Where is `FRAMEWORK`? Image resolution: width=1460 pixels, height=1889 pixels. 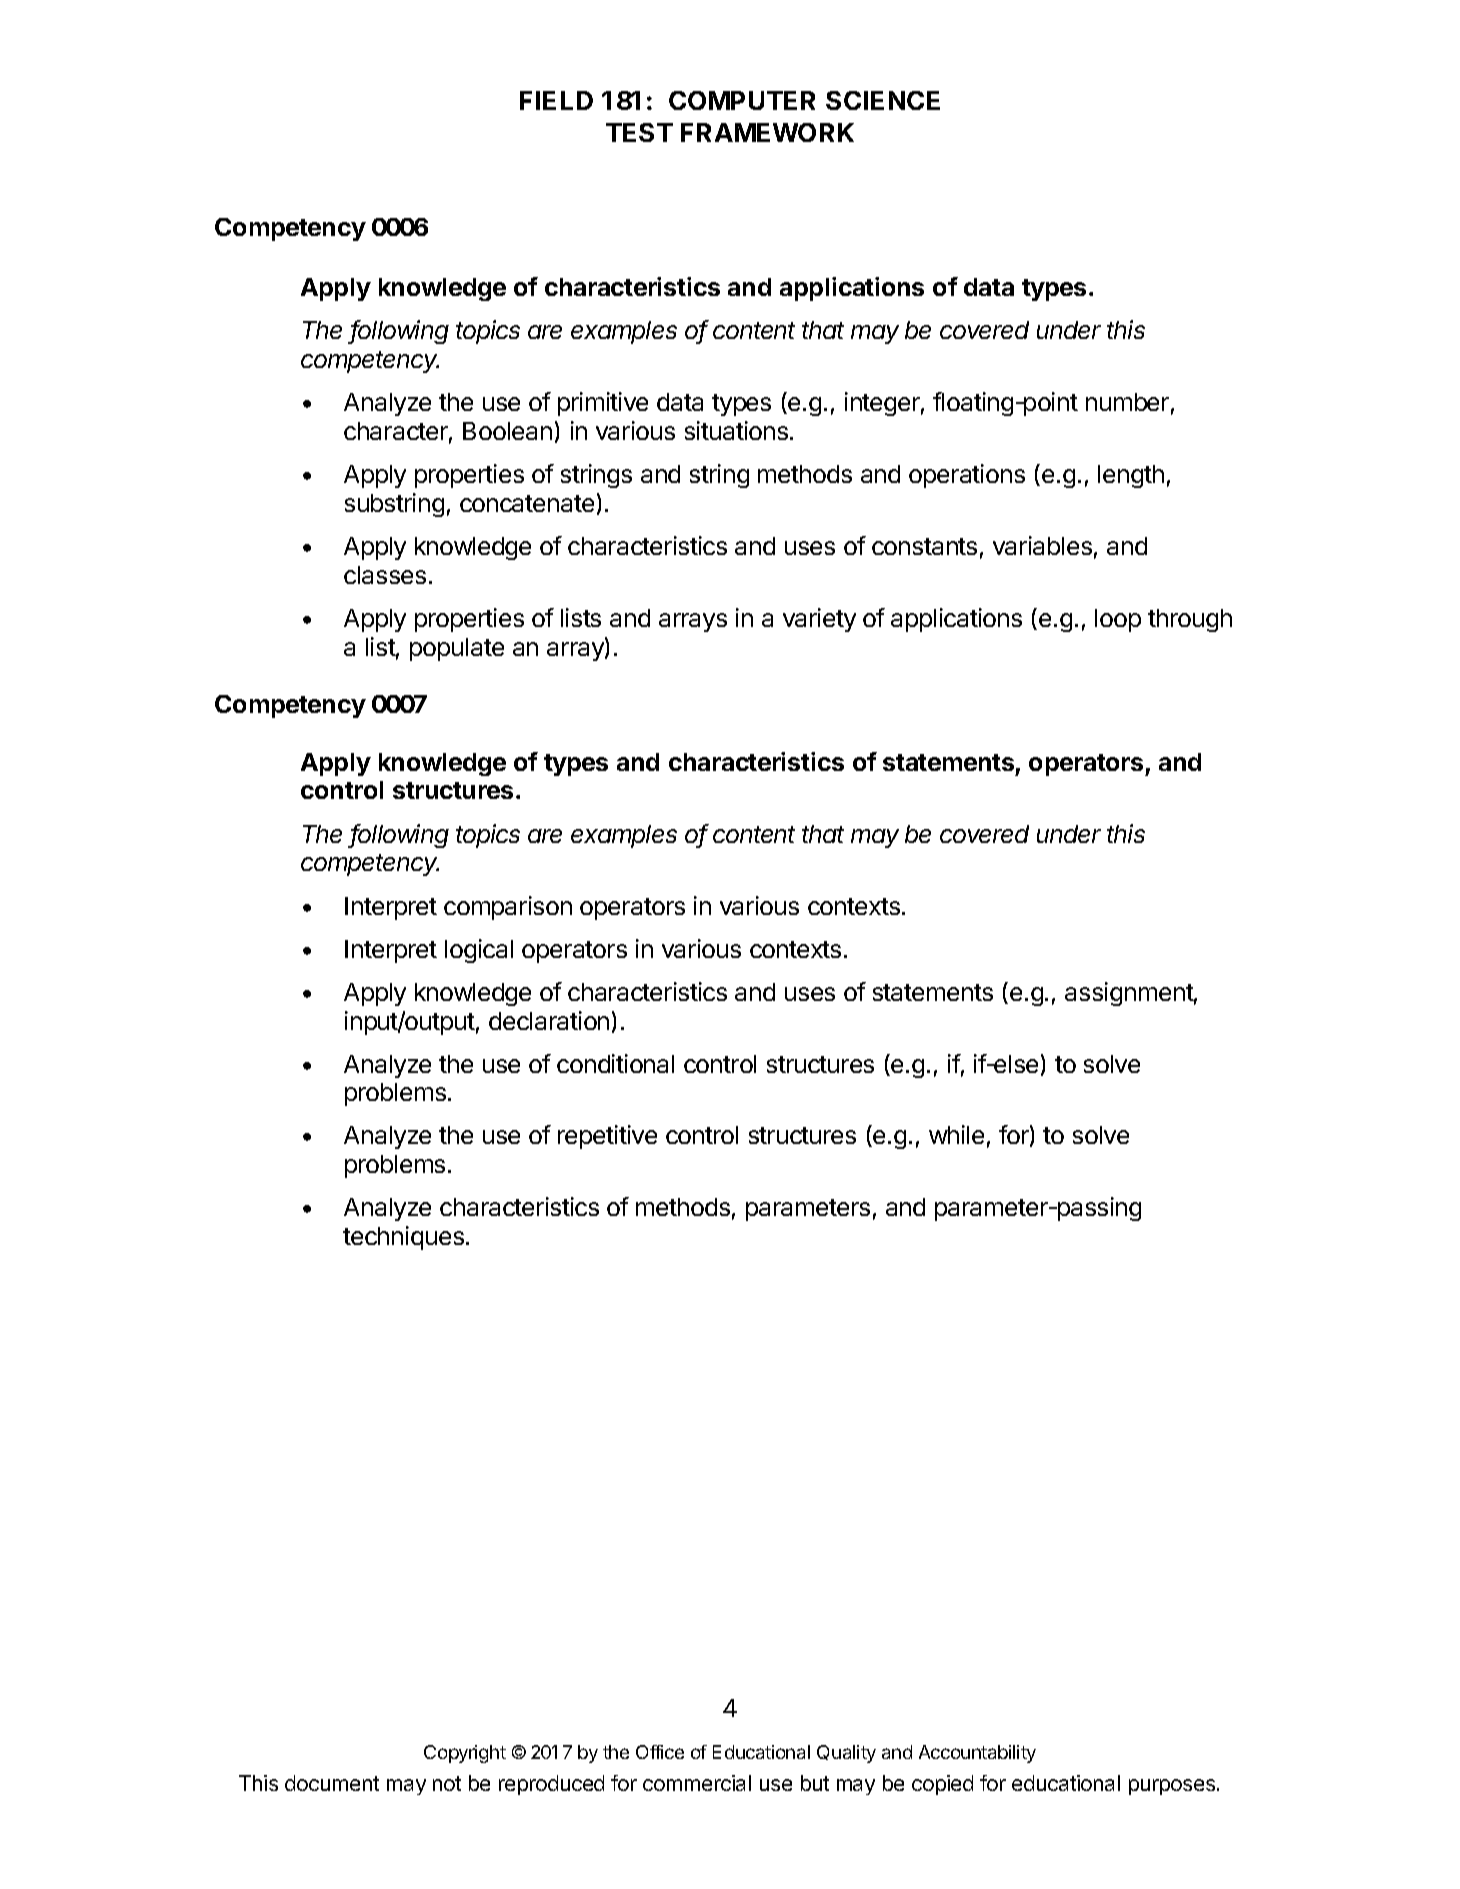
FRAMEWORK is located at coordinates (767, 132).
